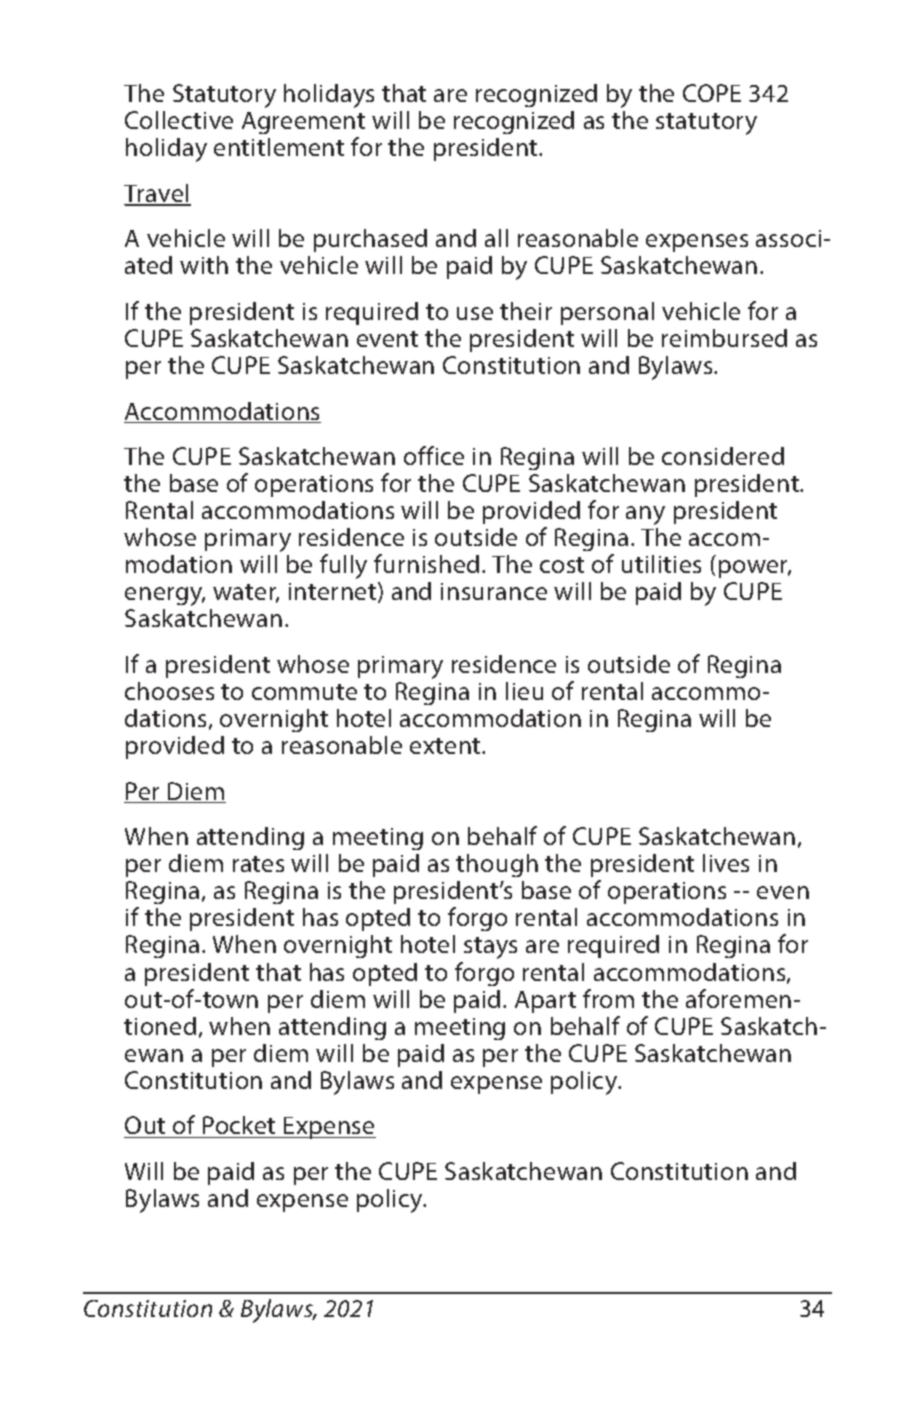  What do you see at coordinates (426, 563) in the page?
I see `furnished` at bounding box center [426, 563].
